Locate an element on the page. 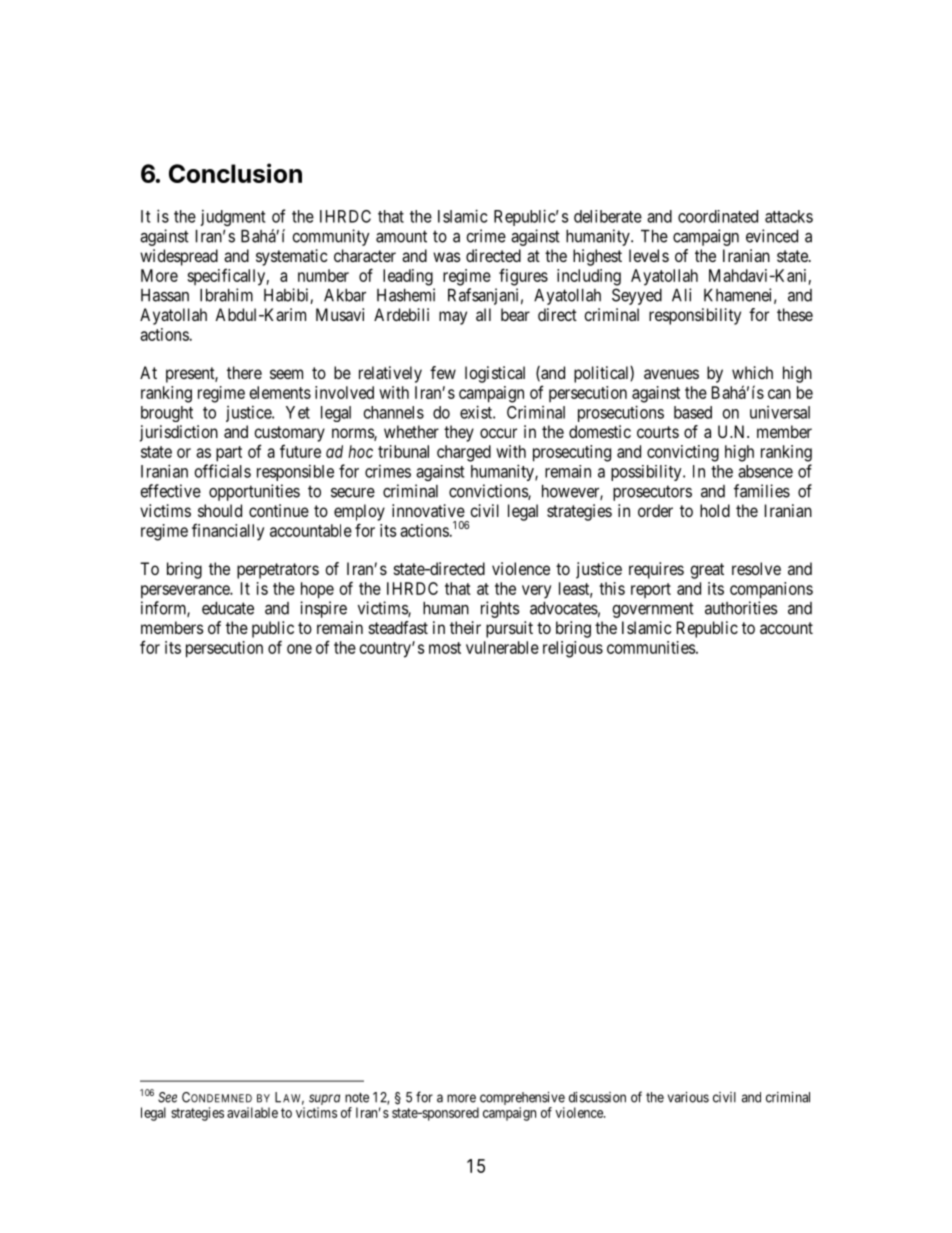 This document has width=952, height=1233. was is located at coordinates (447, 257).
